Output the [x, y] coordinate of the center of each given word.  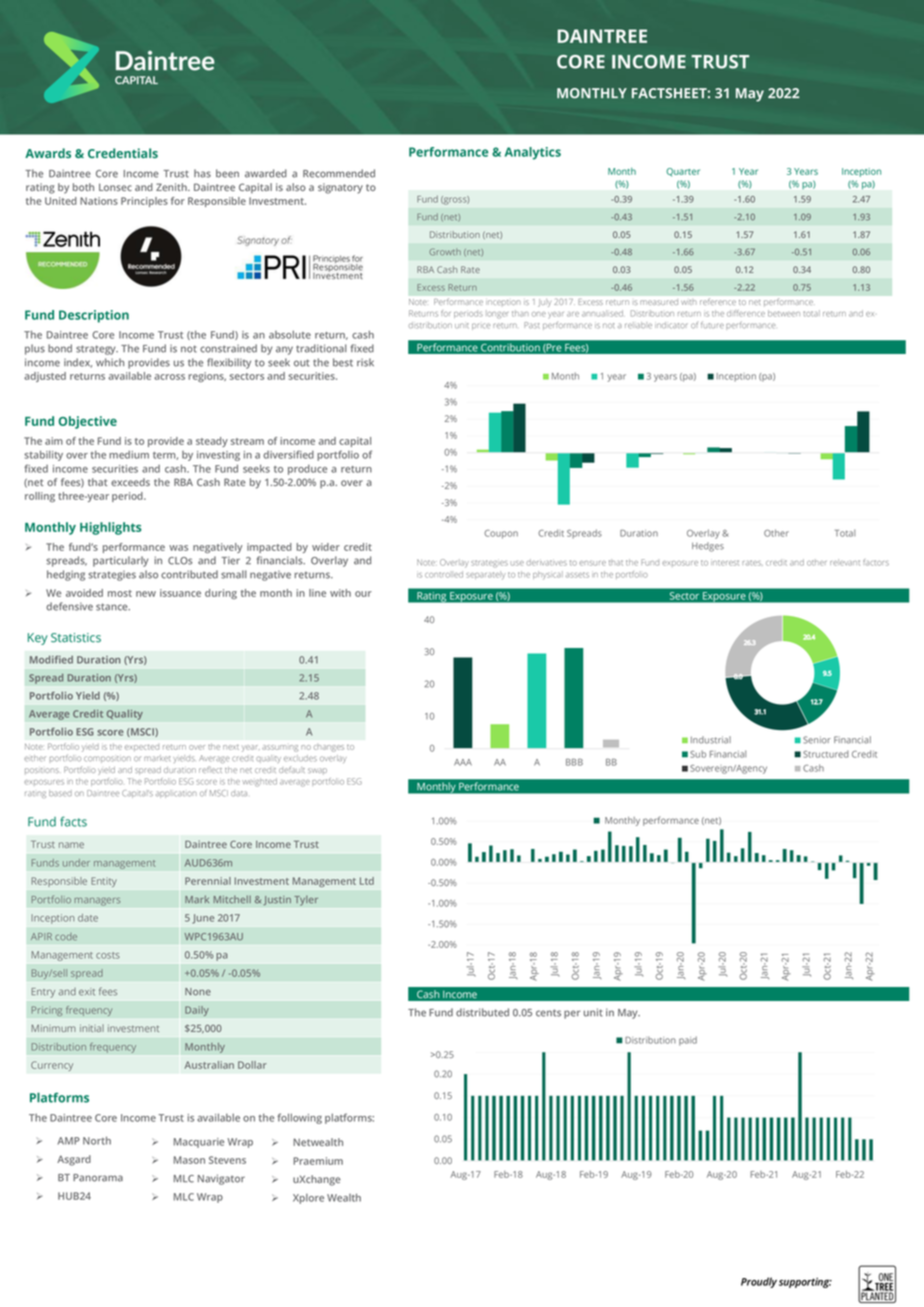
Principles [144, 202]
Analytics [533, 153]
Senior [817, 740]
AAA [463, 762]
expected [142, 748]
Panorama [98, 1178]
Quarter [683, 172]
